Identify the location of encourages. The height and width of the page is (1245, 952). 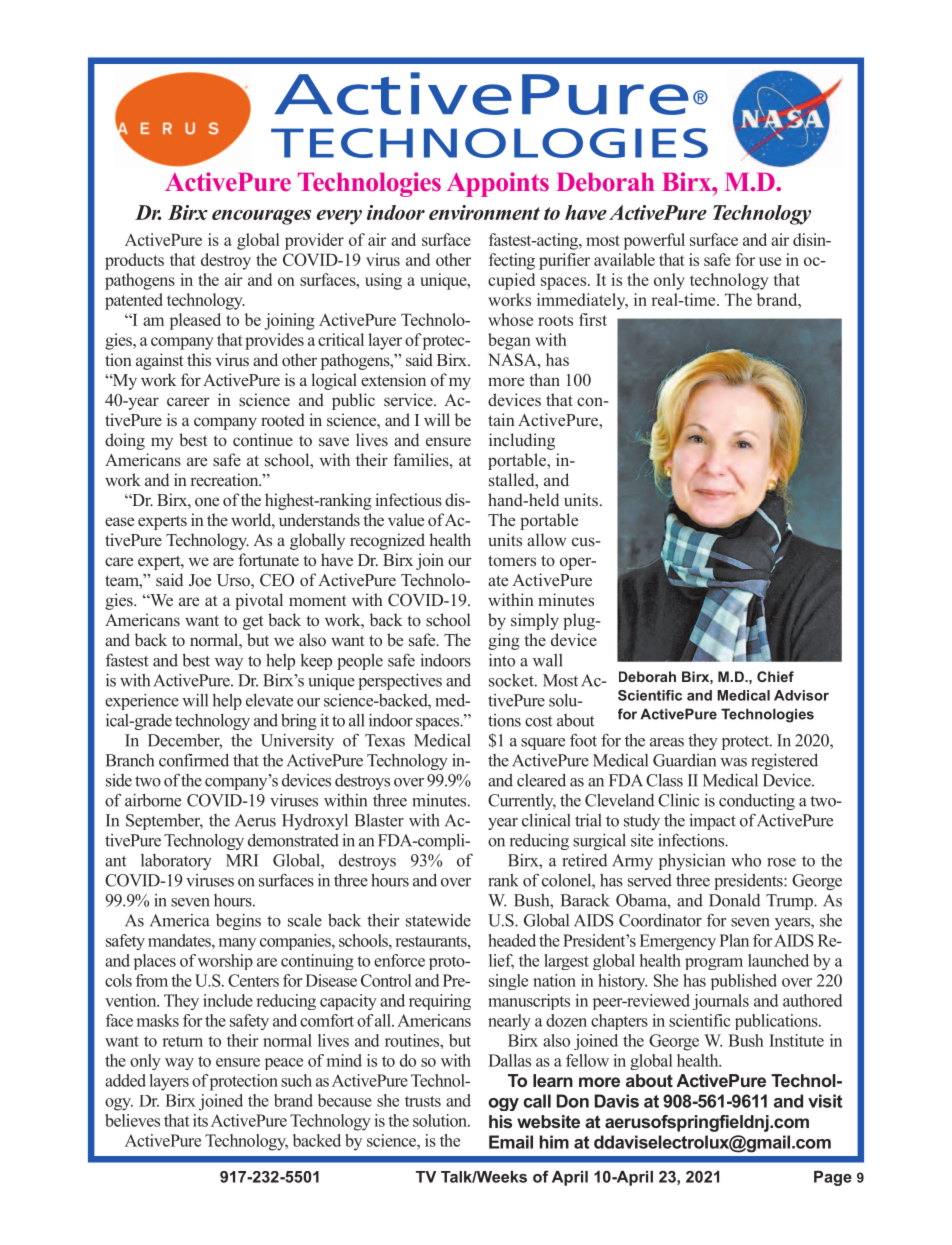
(261, 217).
